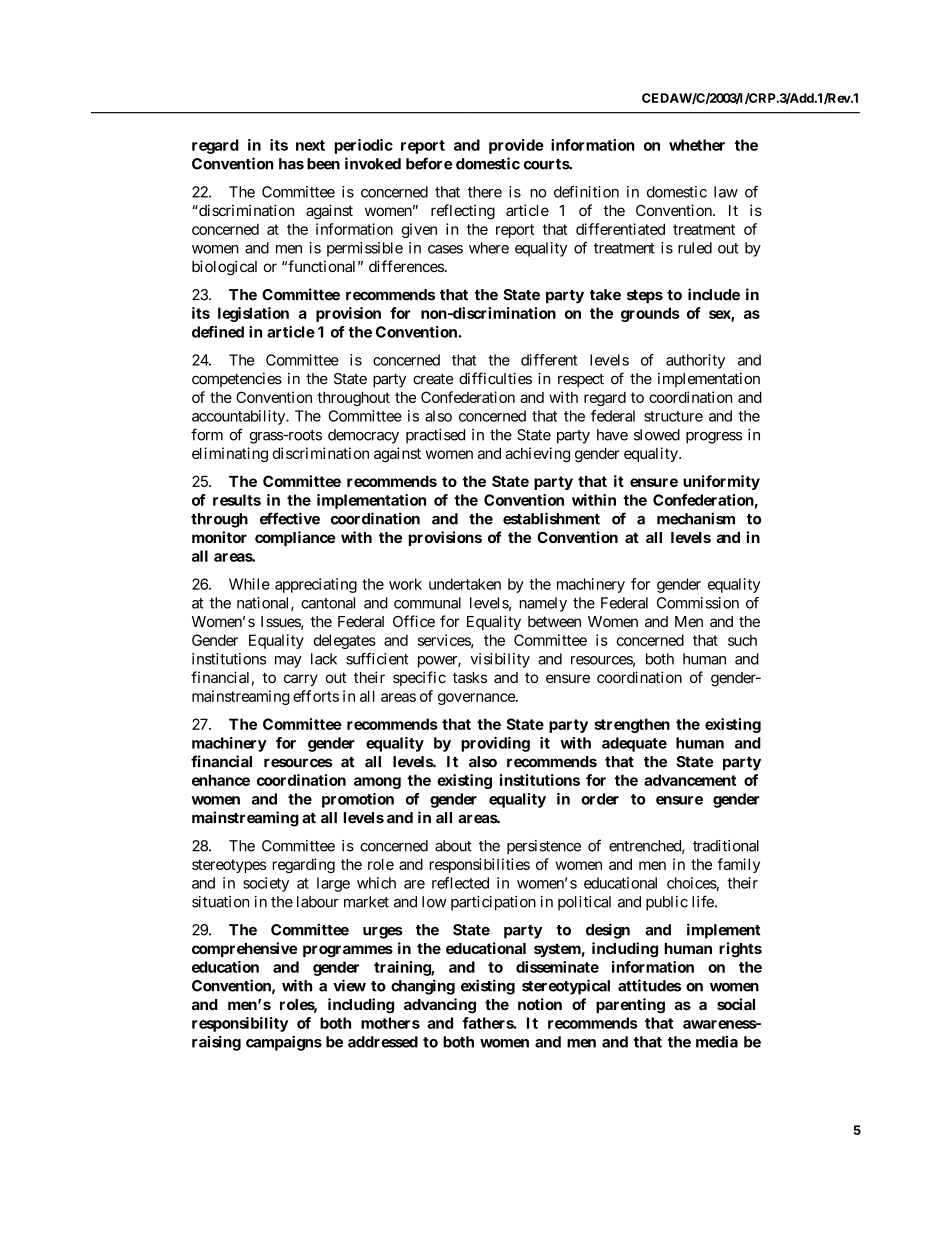 The image size is (952, 1233). What do you see at coordinates (453, 846) in the screenshot?
I see `about` at bounding box center [453, 846].
